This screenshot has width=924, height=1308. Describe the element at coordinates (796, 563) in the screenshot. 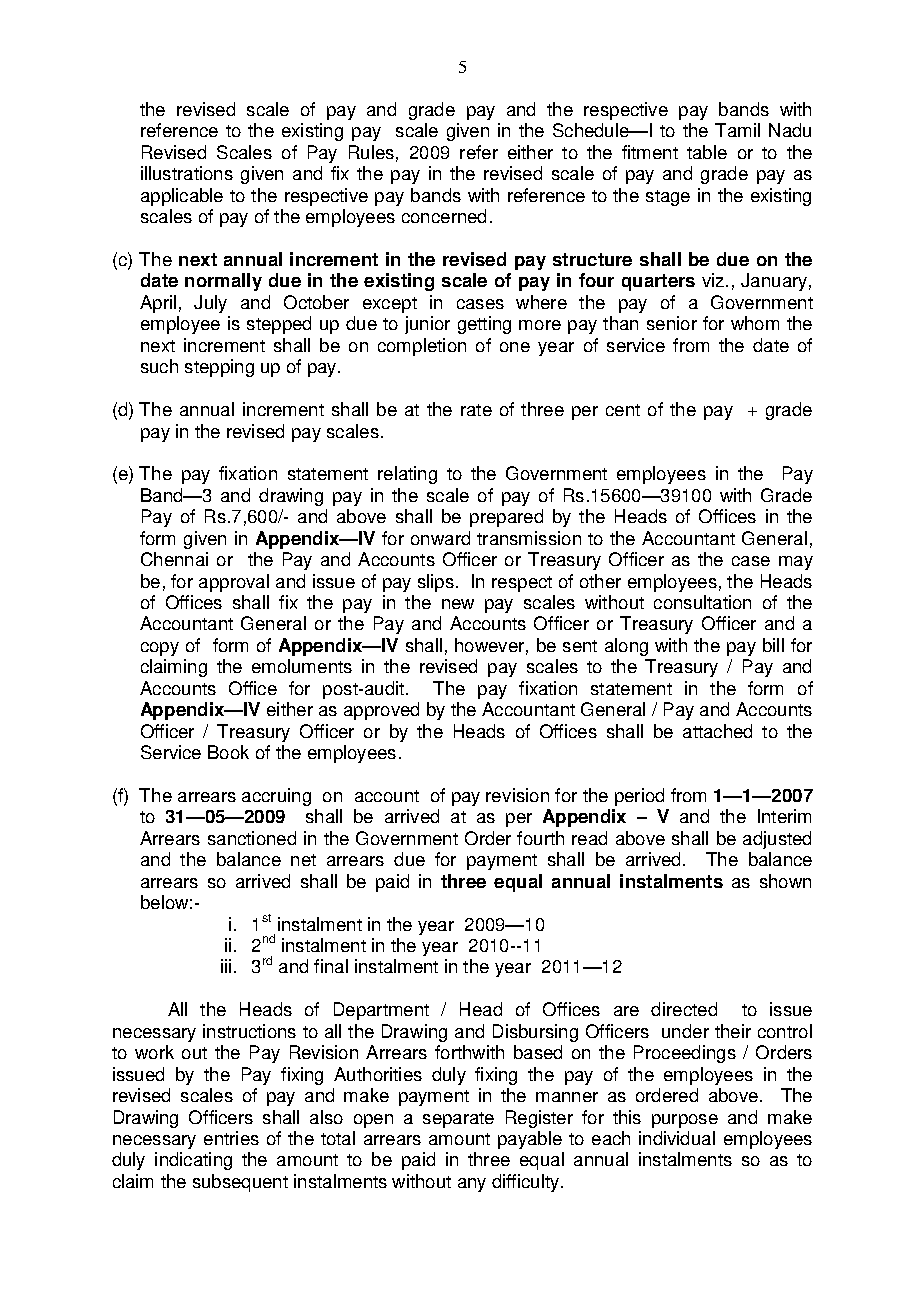

I see `may` at that location.
